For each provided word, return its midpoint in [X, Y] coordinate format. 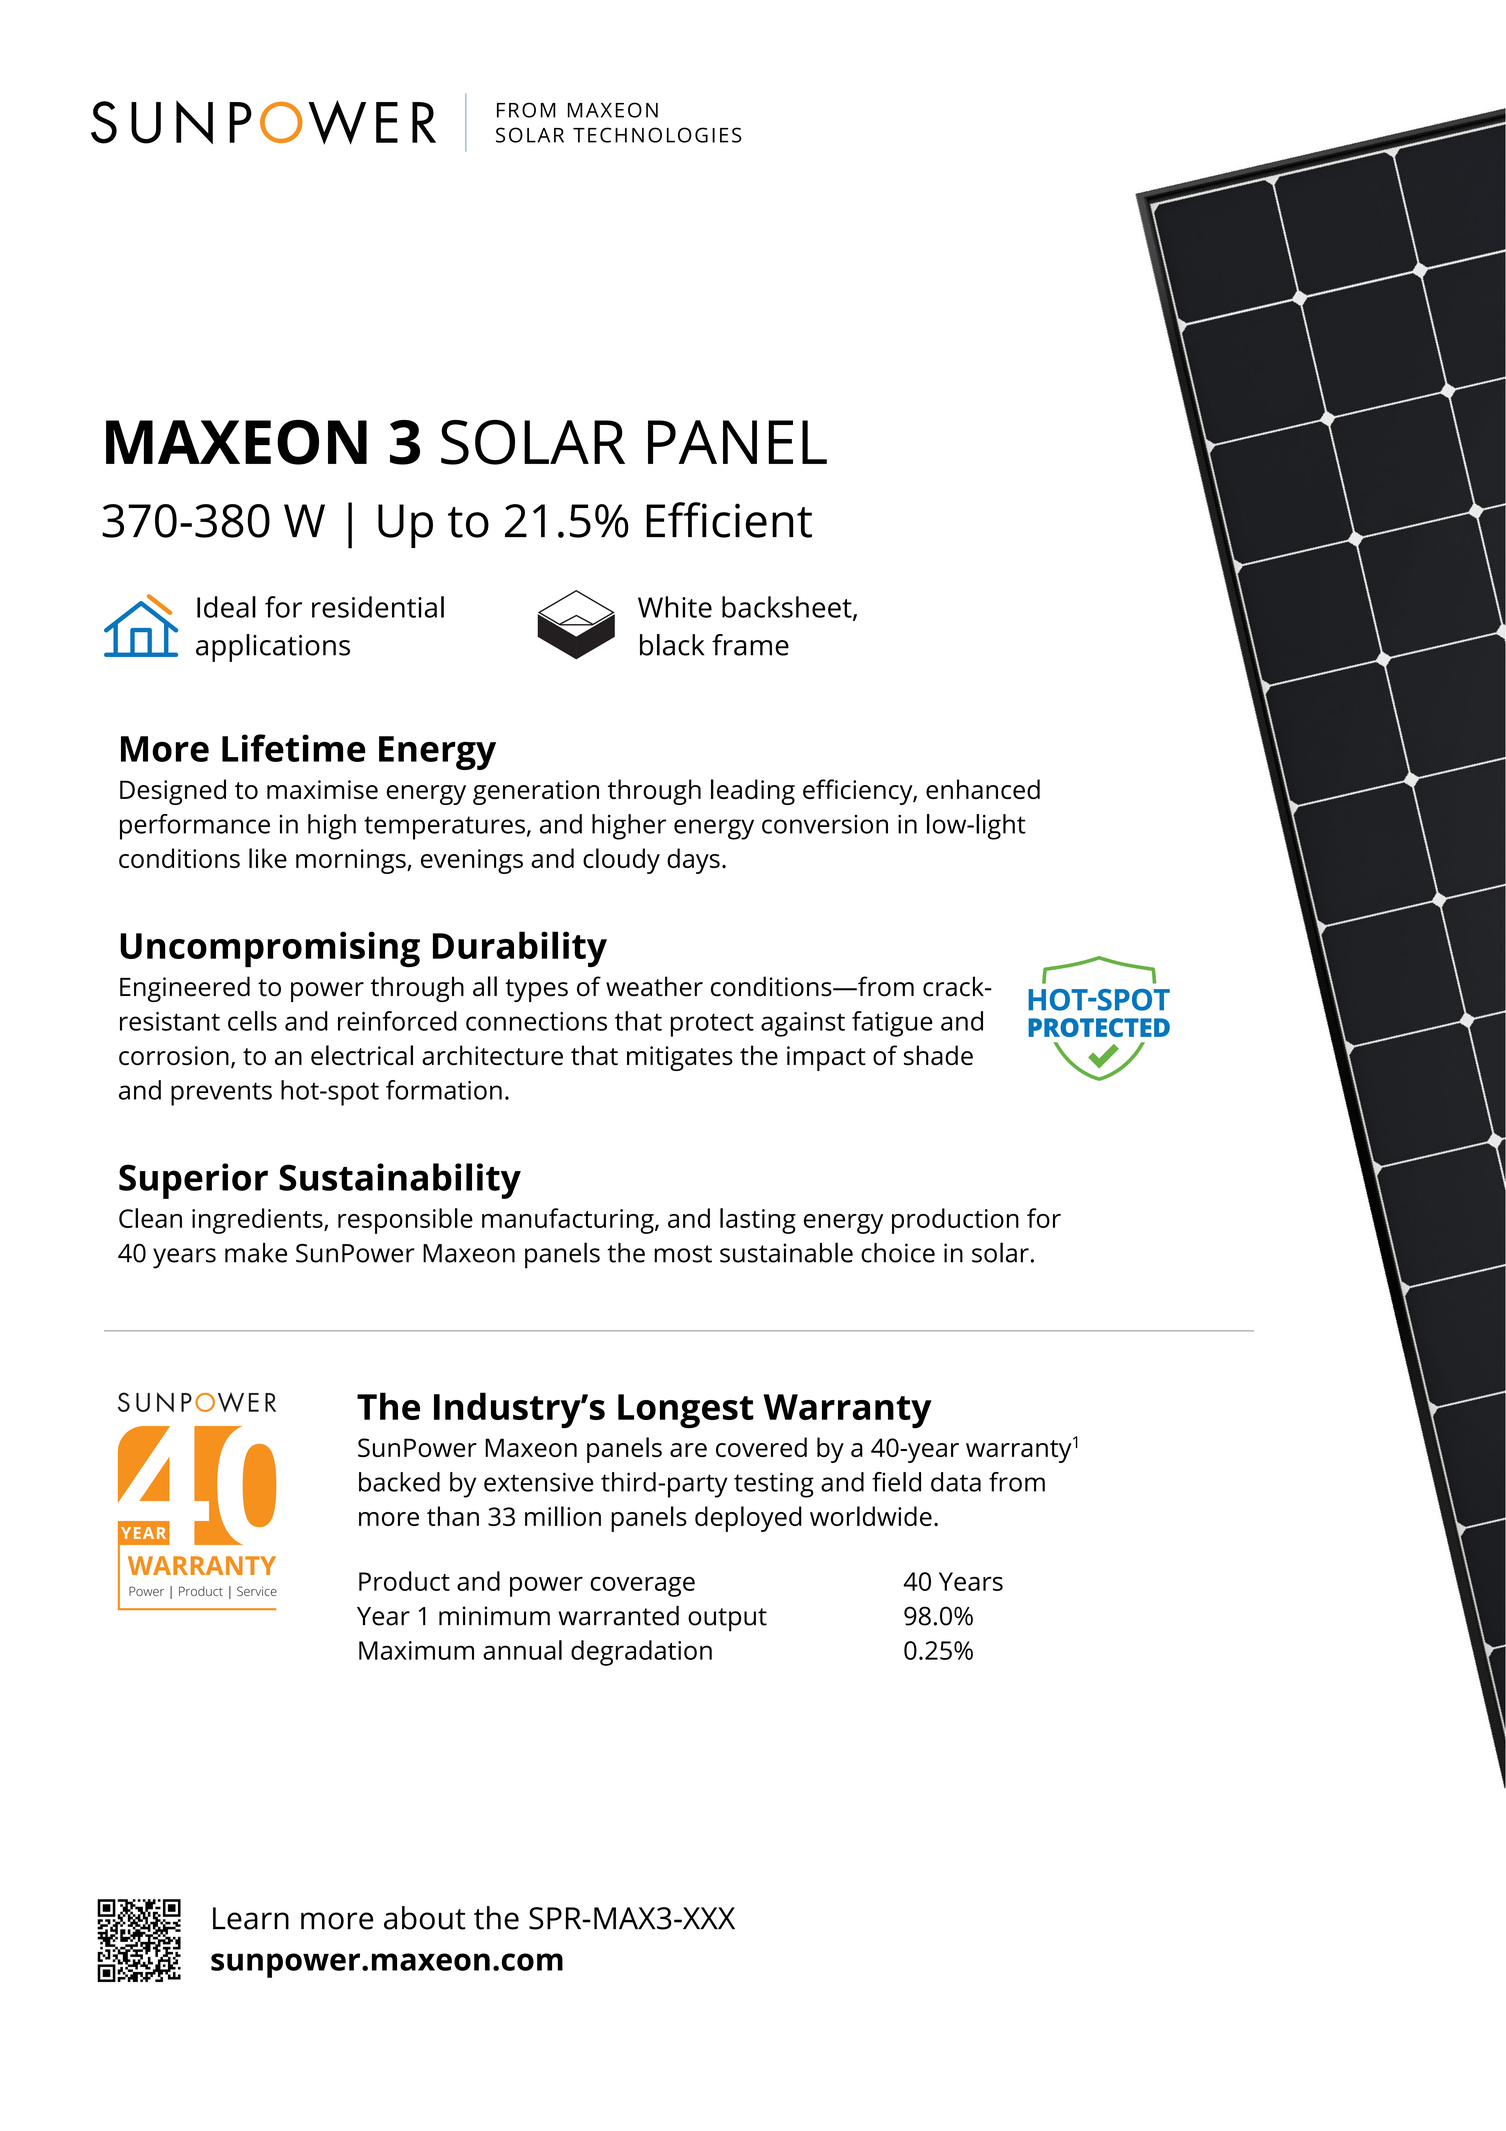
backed [399, 1482]
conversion [825, 824]
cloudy [621, 861]
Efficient [729, 520]
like [268, 858]
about [424, 1918]
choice [898, 1253]
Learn [251, 1918]
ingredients [258, 1221]
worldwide [871, 1516]
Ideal [226, 607]
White [675, 607]
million [563, 1516]
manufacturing [569, 1221]
